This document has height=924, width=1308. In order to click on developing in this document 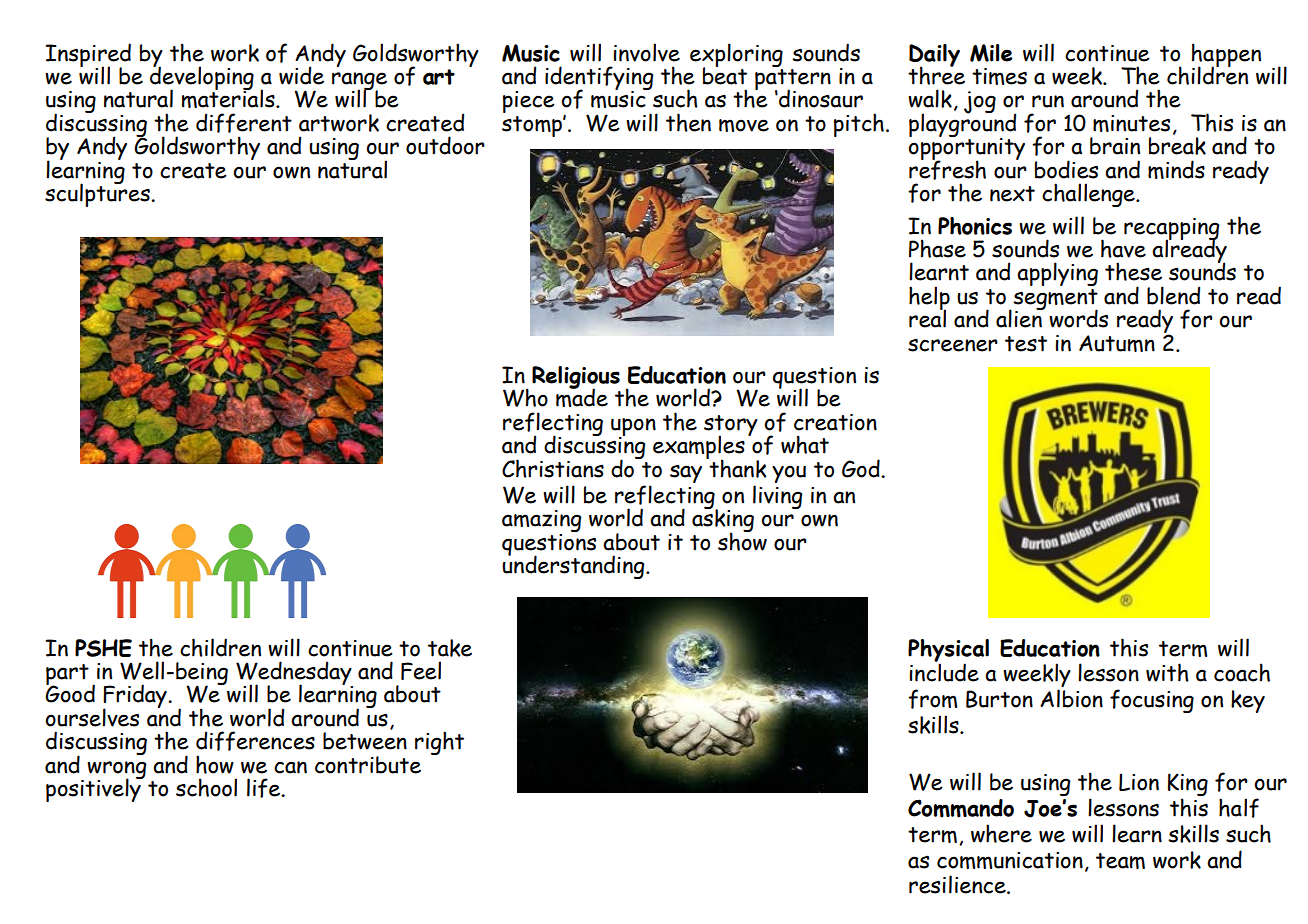, I will do `click(202, 78)`.
